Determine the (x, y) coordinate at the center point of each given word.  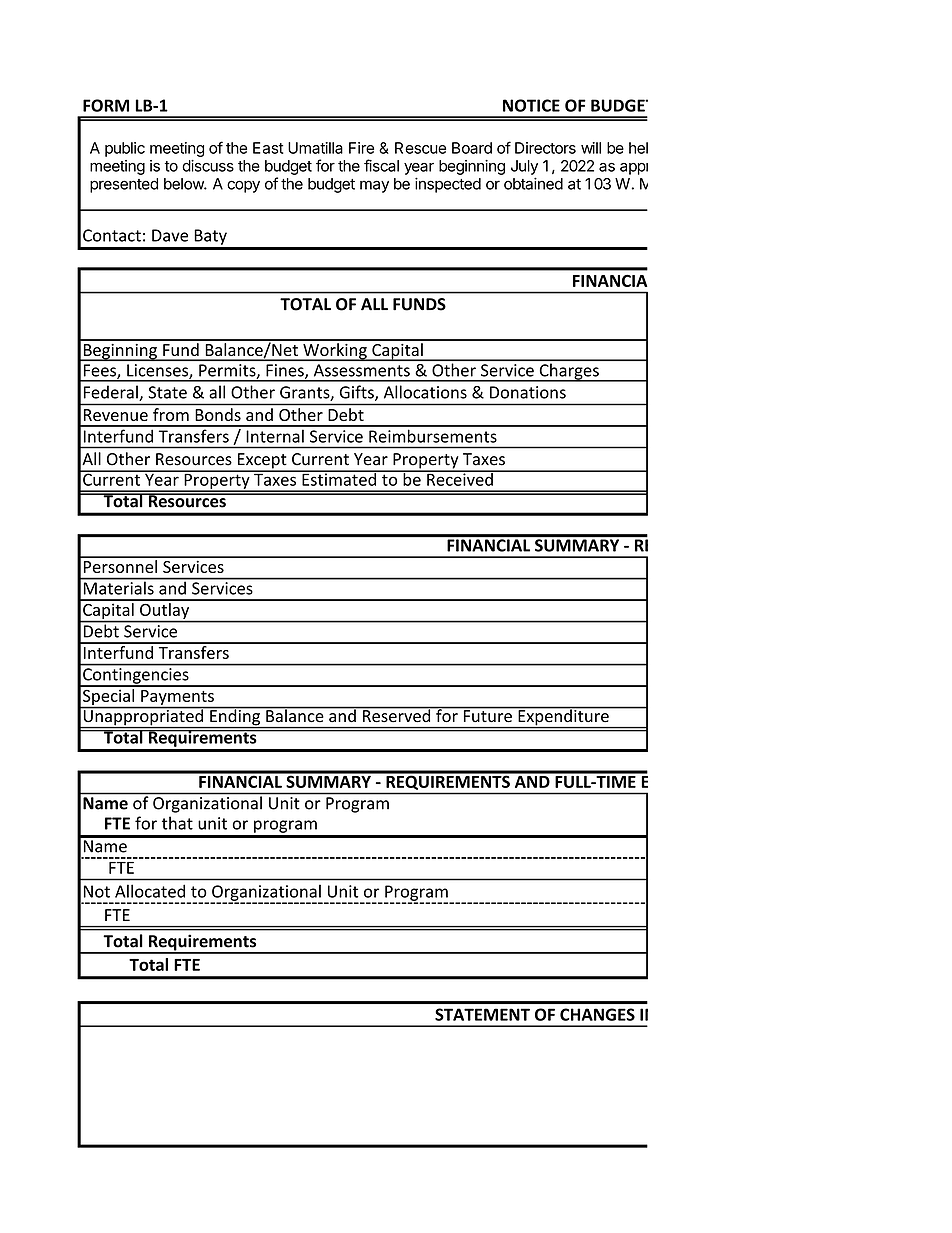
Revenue (116, 415)
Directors (545, 148)
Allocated (150, 891)
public (125, 149)
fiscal (381, 165)
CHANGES (597, 1014)
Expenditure (563, 717)
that (177, 823)
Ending (235, 717)
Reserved (397, 714)
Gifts (358, 393)
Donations (528, 392)
